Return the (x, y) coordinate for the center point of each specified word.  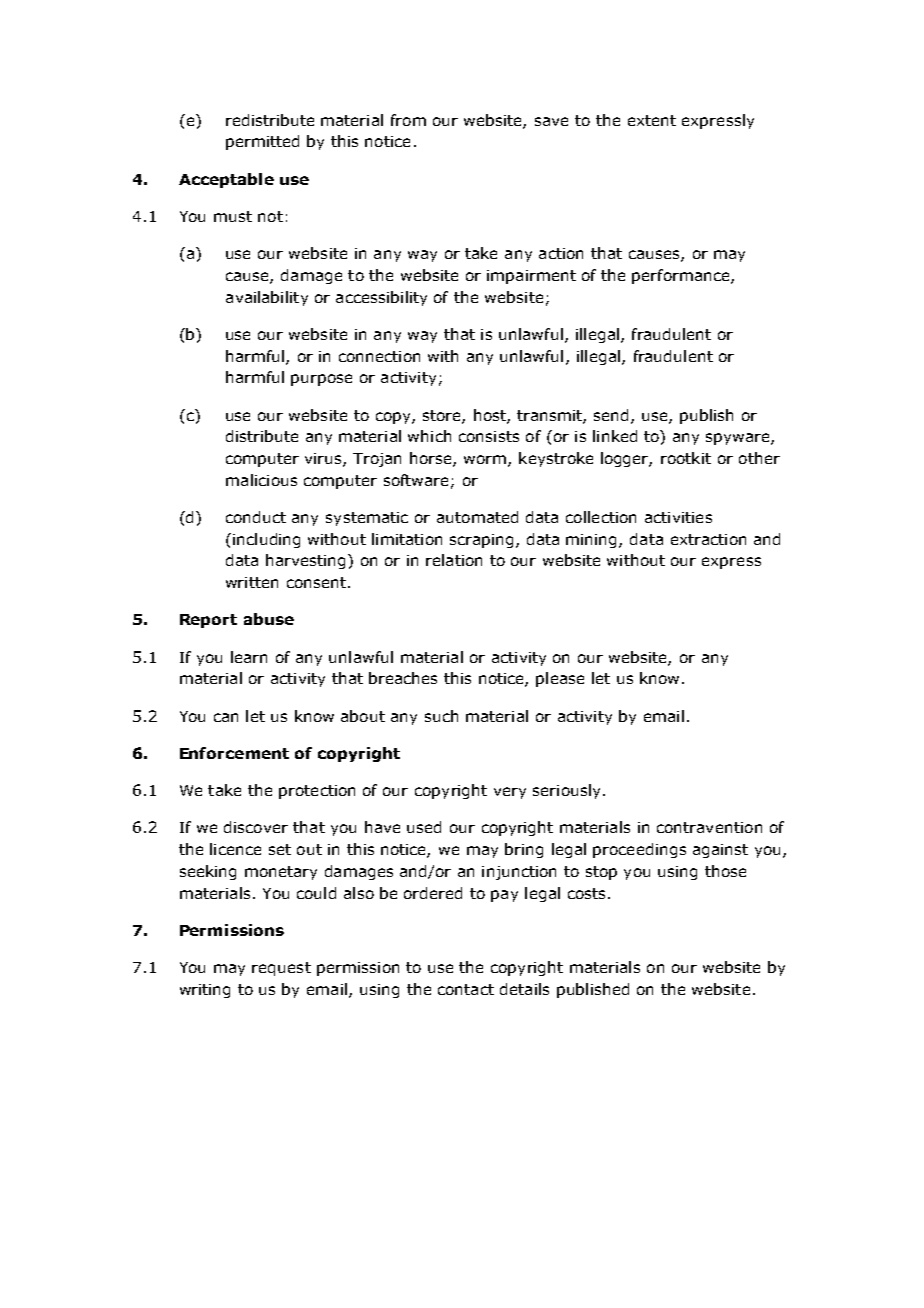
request (281, 969)
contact (466, 989)
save (551, 121)
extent (652, 120)
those (725, 871)
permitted (262, 142)
